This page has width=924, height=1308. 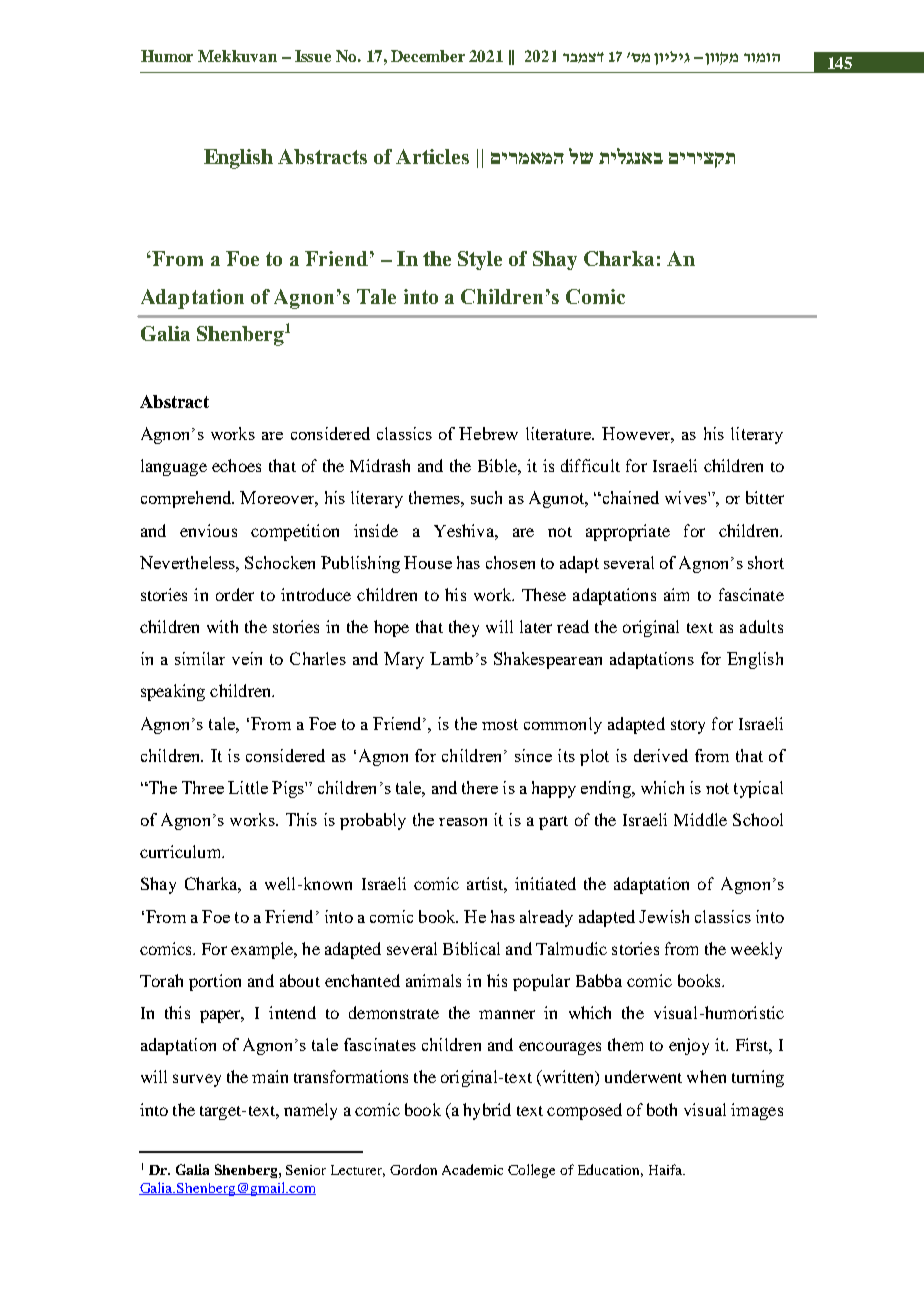 What do you see at coordinates (432, 156) in the page?
I see `Articles` at bounding box center [432, 156].
